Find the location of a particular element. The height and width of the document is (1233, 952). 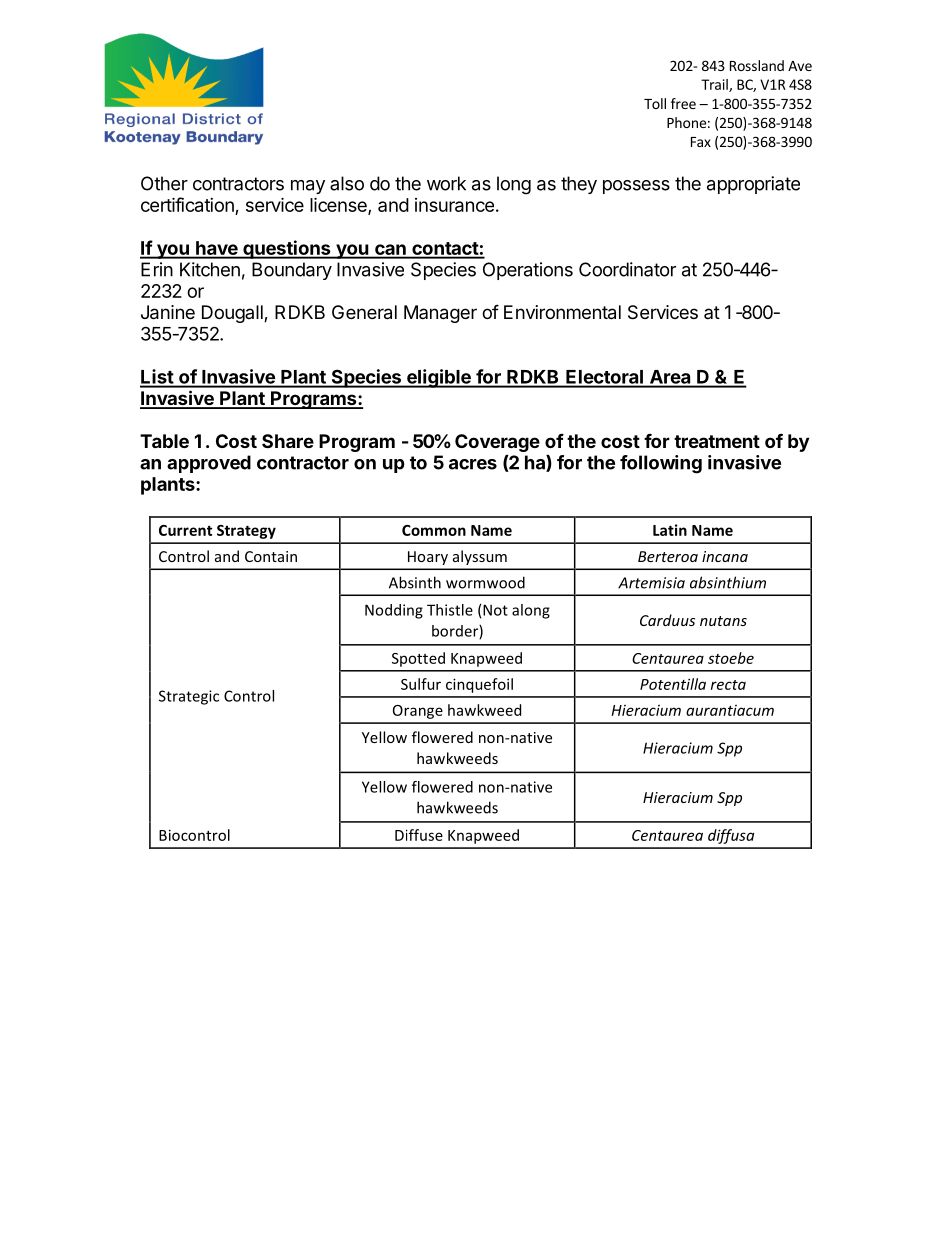

Other is located at coordinates (164, 183).
